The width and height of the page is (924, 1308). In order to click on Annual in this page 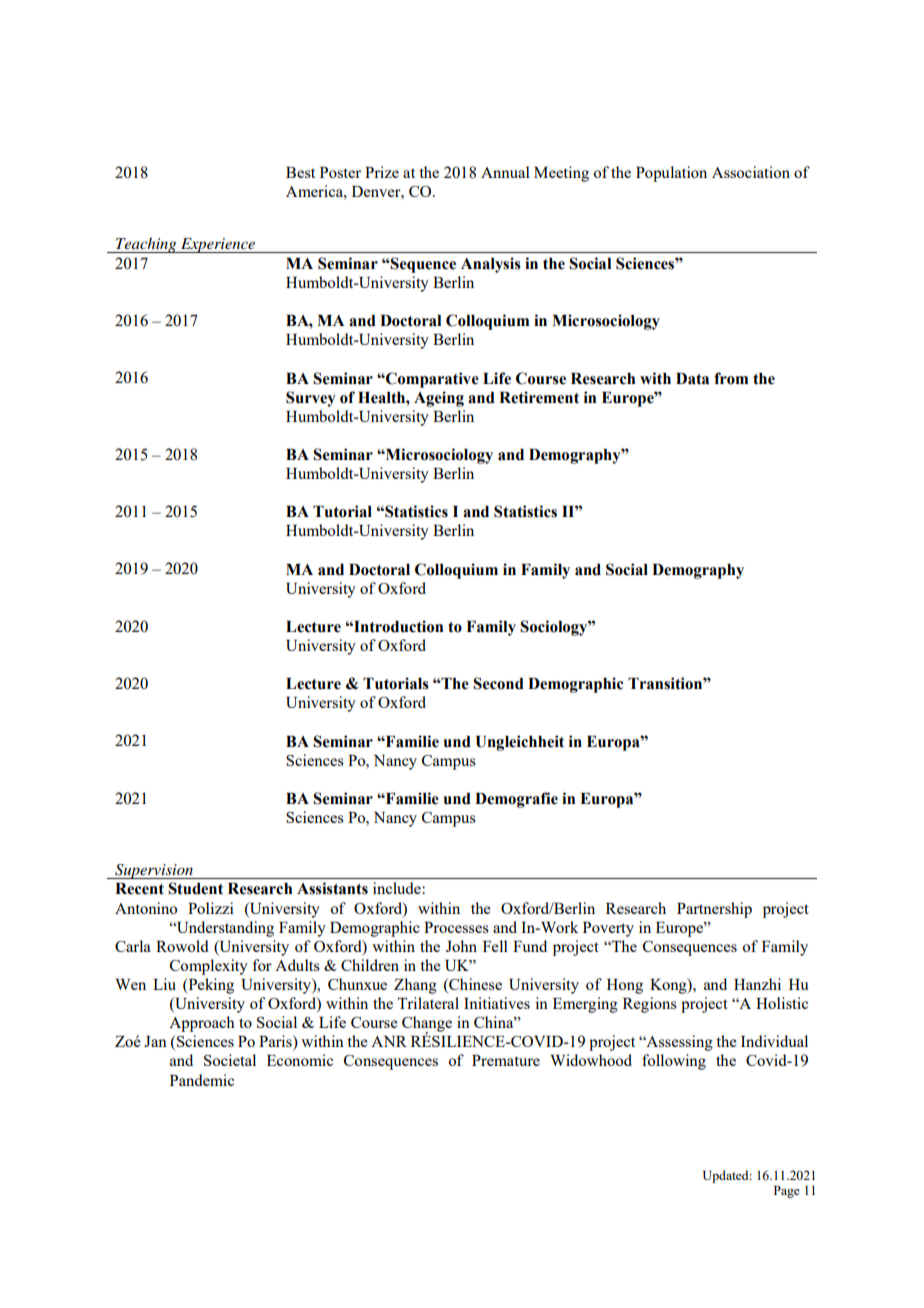, I will do `click(505, 172)`.
